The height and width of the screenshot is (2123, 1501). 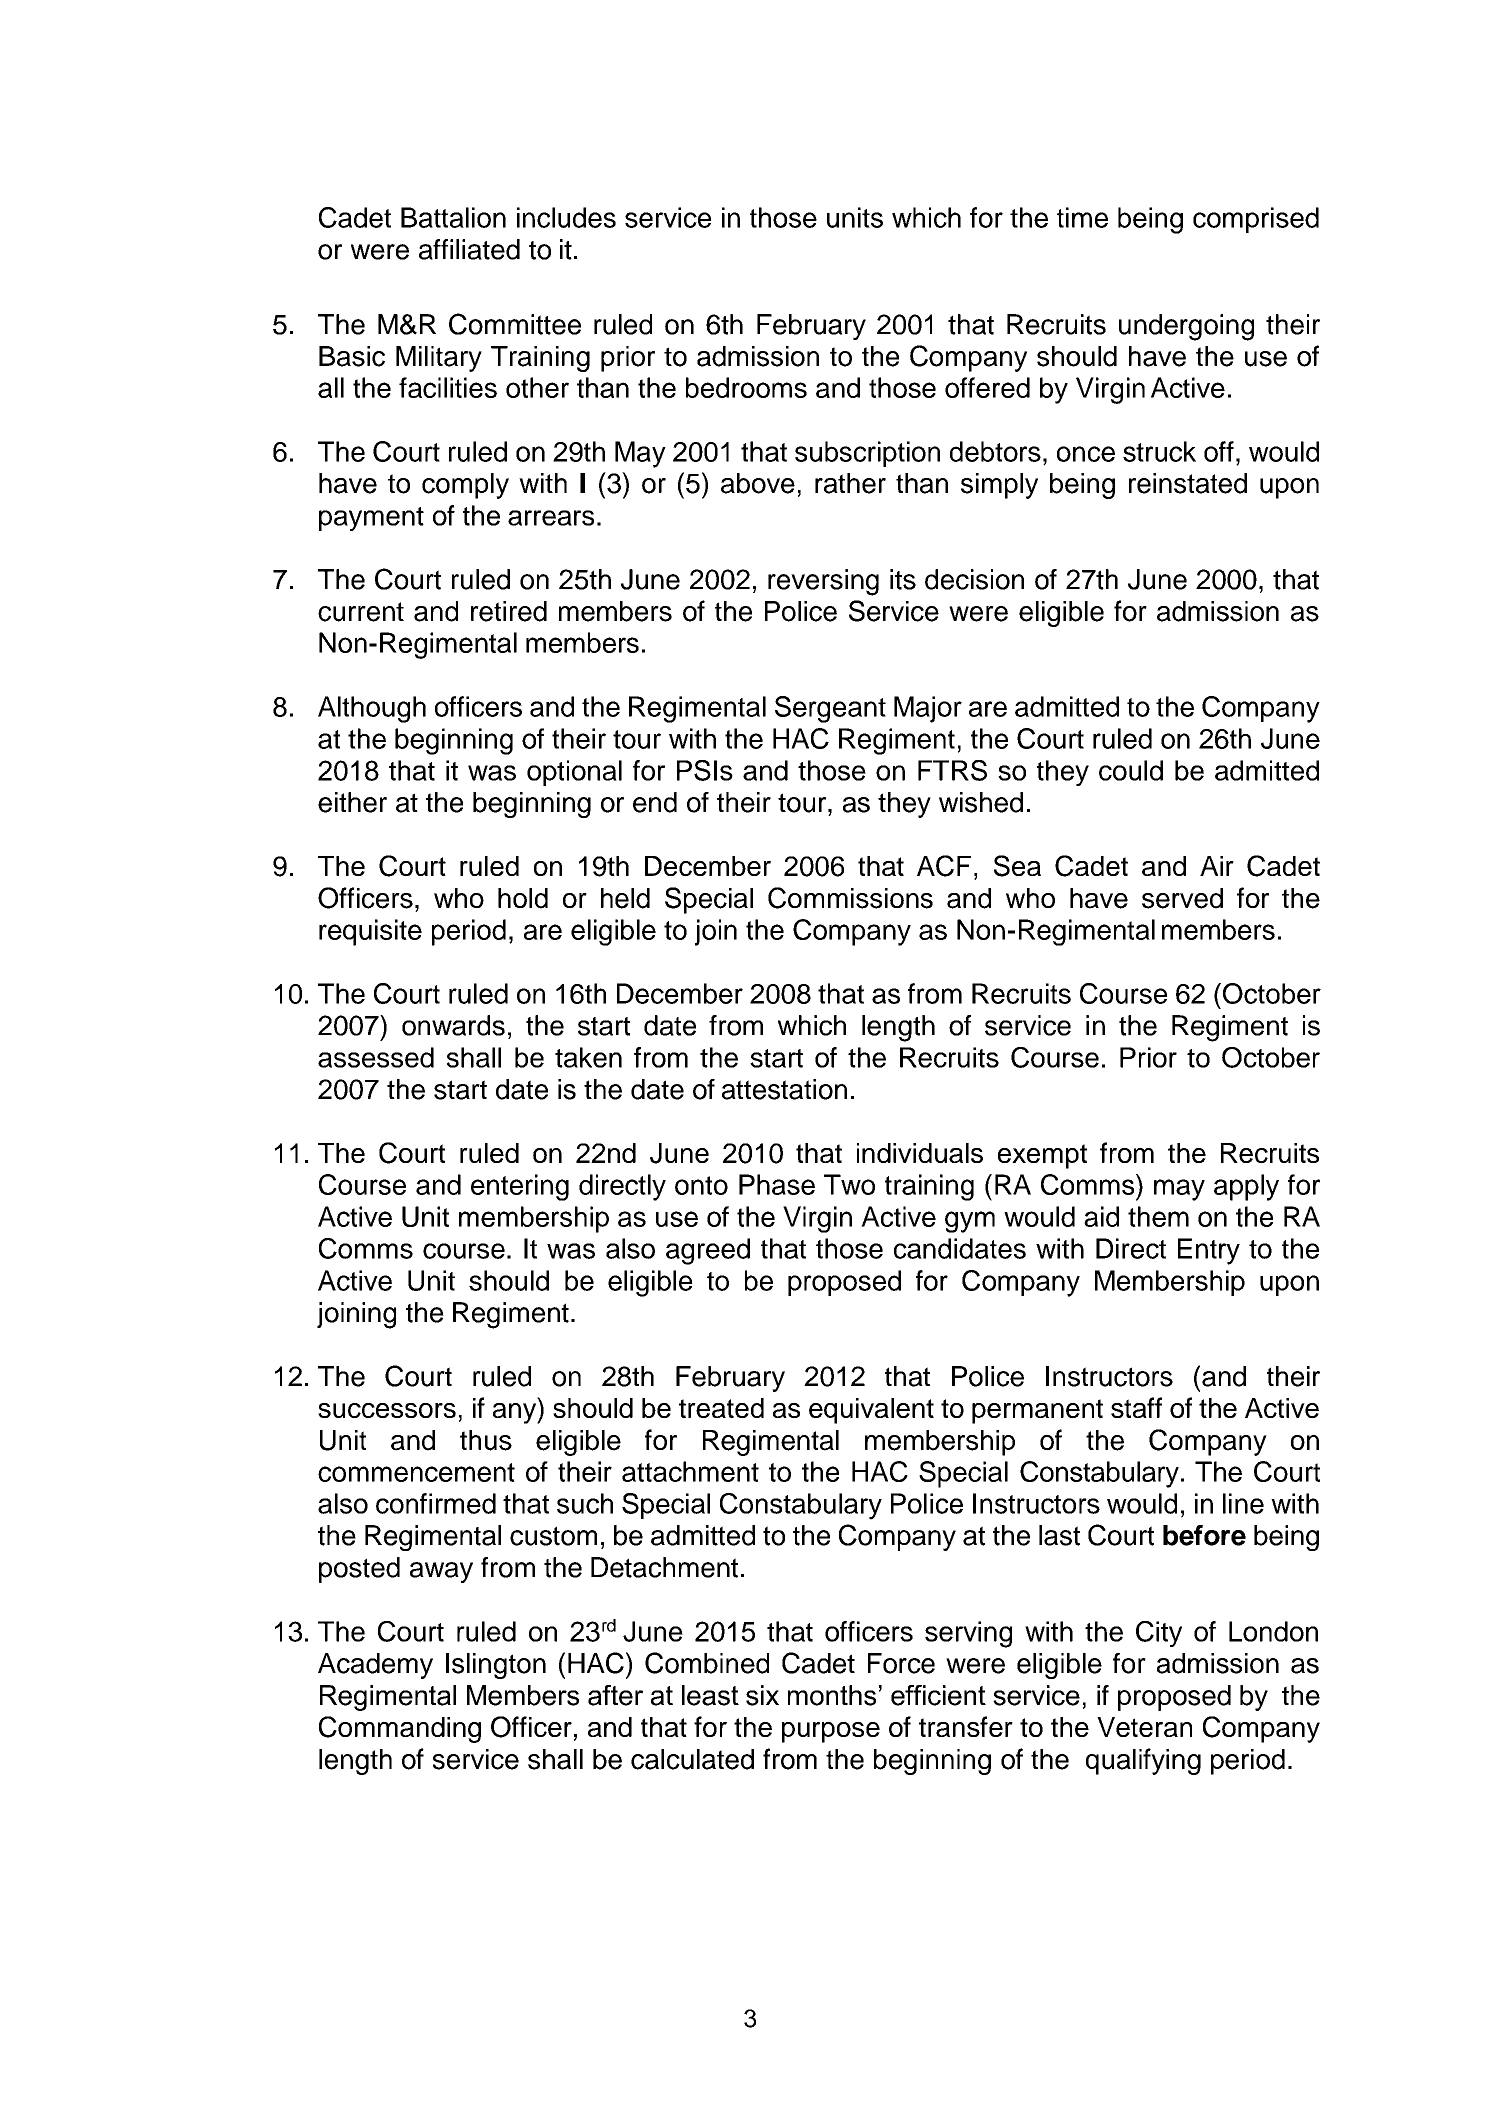 What do you see at coordinates (520, 1187) in the screenshot?
I see `entering` at bounding box center [520, 1187].
